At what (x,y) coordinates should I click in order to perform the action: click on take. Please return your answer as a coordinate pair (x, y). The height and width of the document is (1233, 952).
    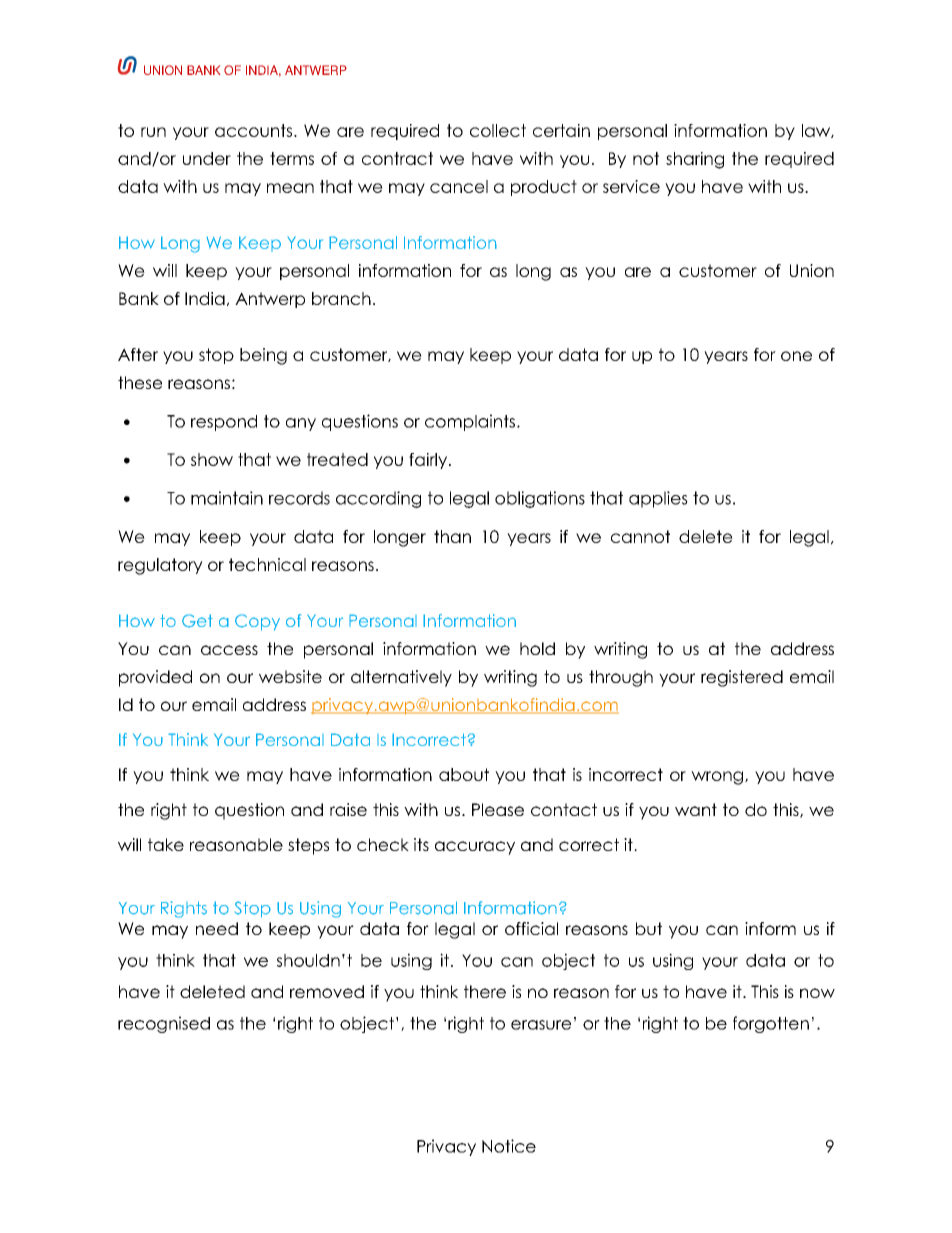
    Looking at the image, I should click on (166, 844).
